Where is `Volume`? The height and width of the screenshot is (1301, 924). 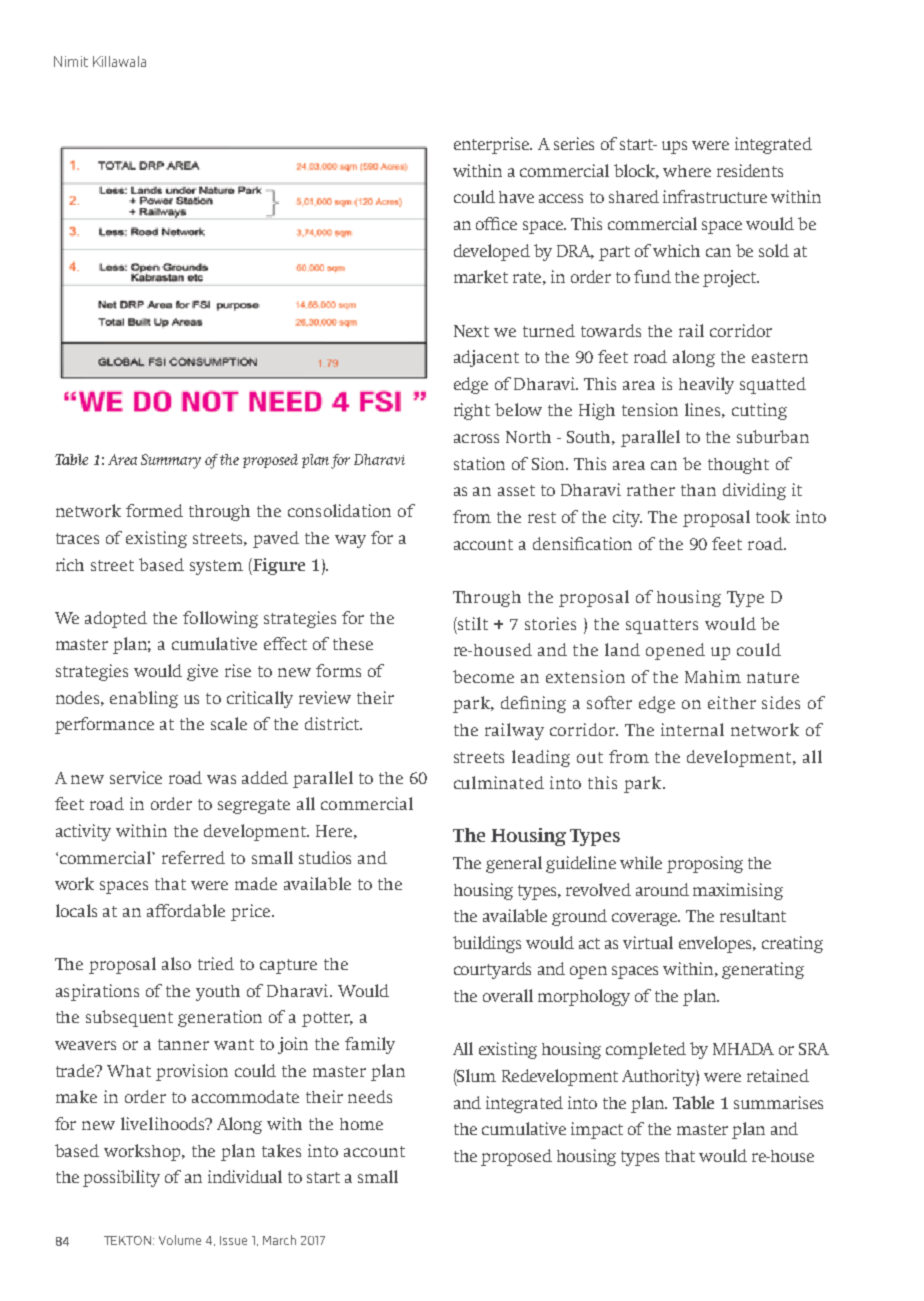
Volume is located at coordinates (180, 1240).
